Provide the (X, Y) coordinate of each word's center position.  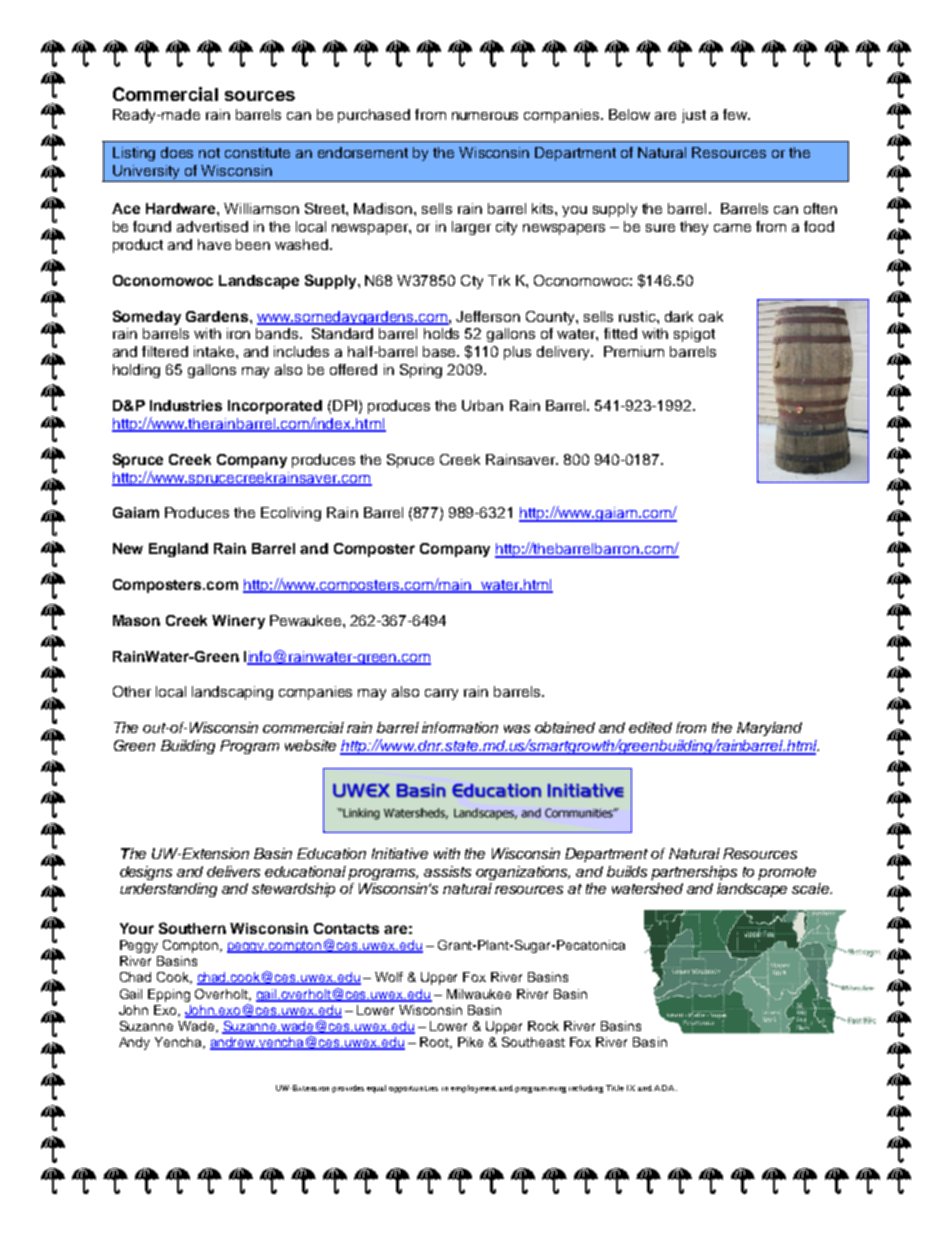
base (440, 351)
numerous (485, 116)
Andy (134, 1043)
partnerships (694, 873)
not (209, 153)
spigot (694, 335)
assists (447, 871)
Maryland (769, 729)
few (736, 114)
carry (441, 694)
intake (215, 351)
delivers (233, 871)
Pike (470, 1042)
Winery (238, 622)
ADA (665, 1088)
